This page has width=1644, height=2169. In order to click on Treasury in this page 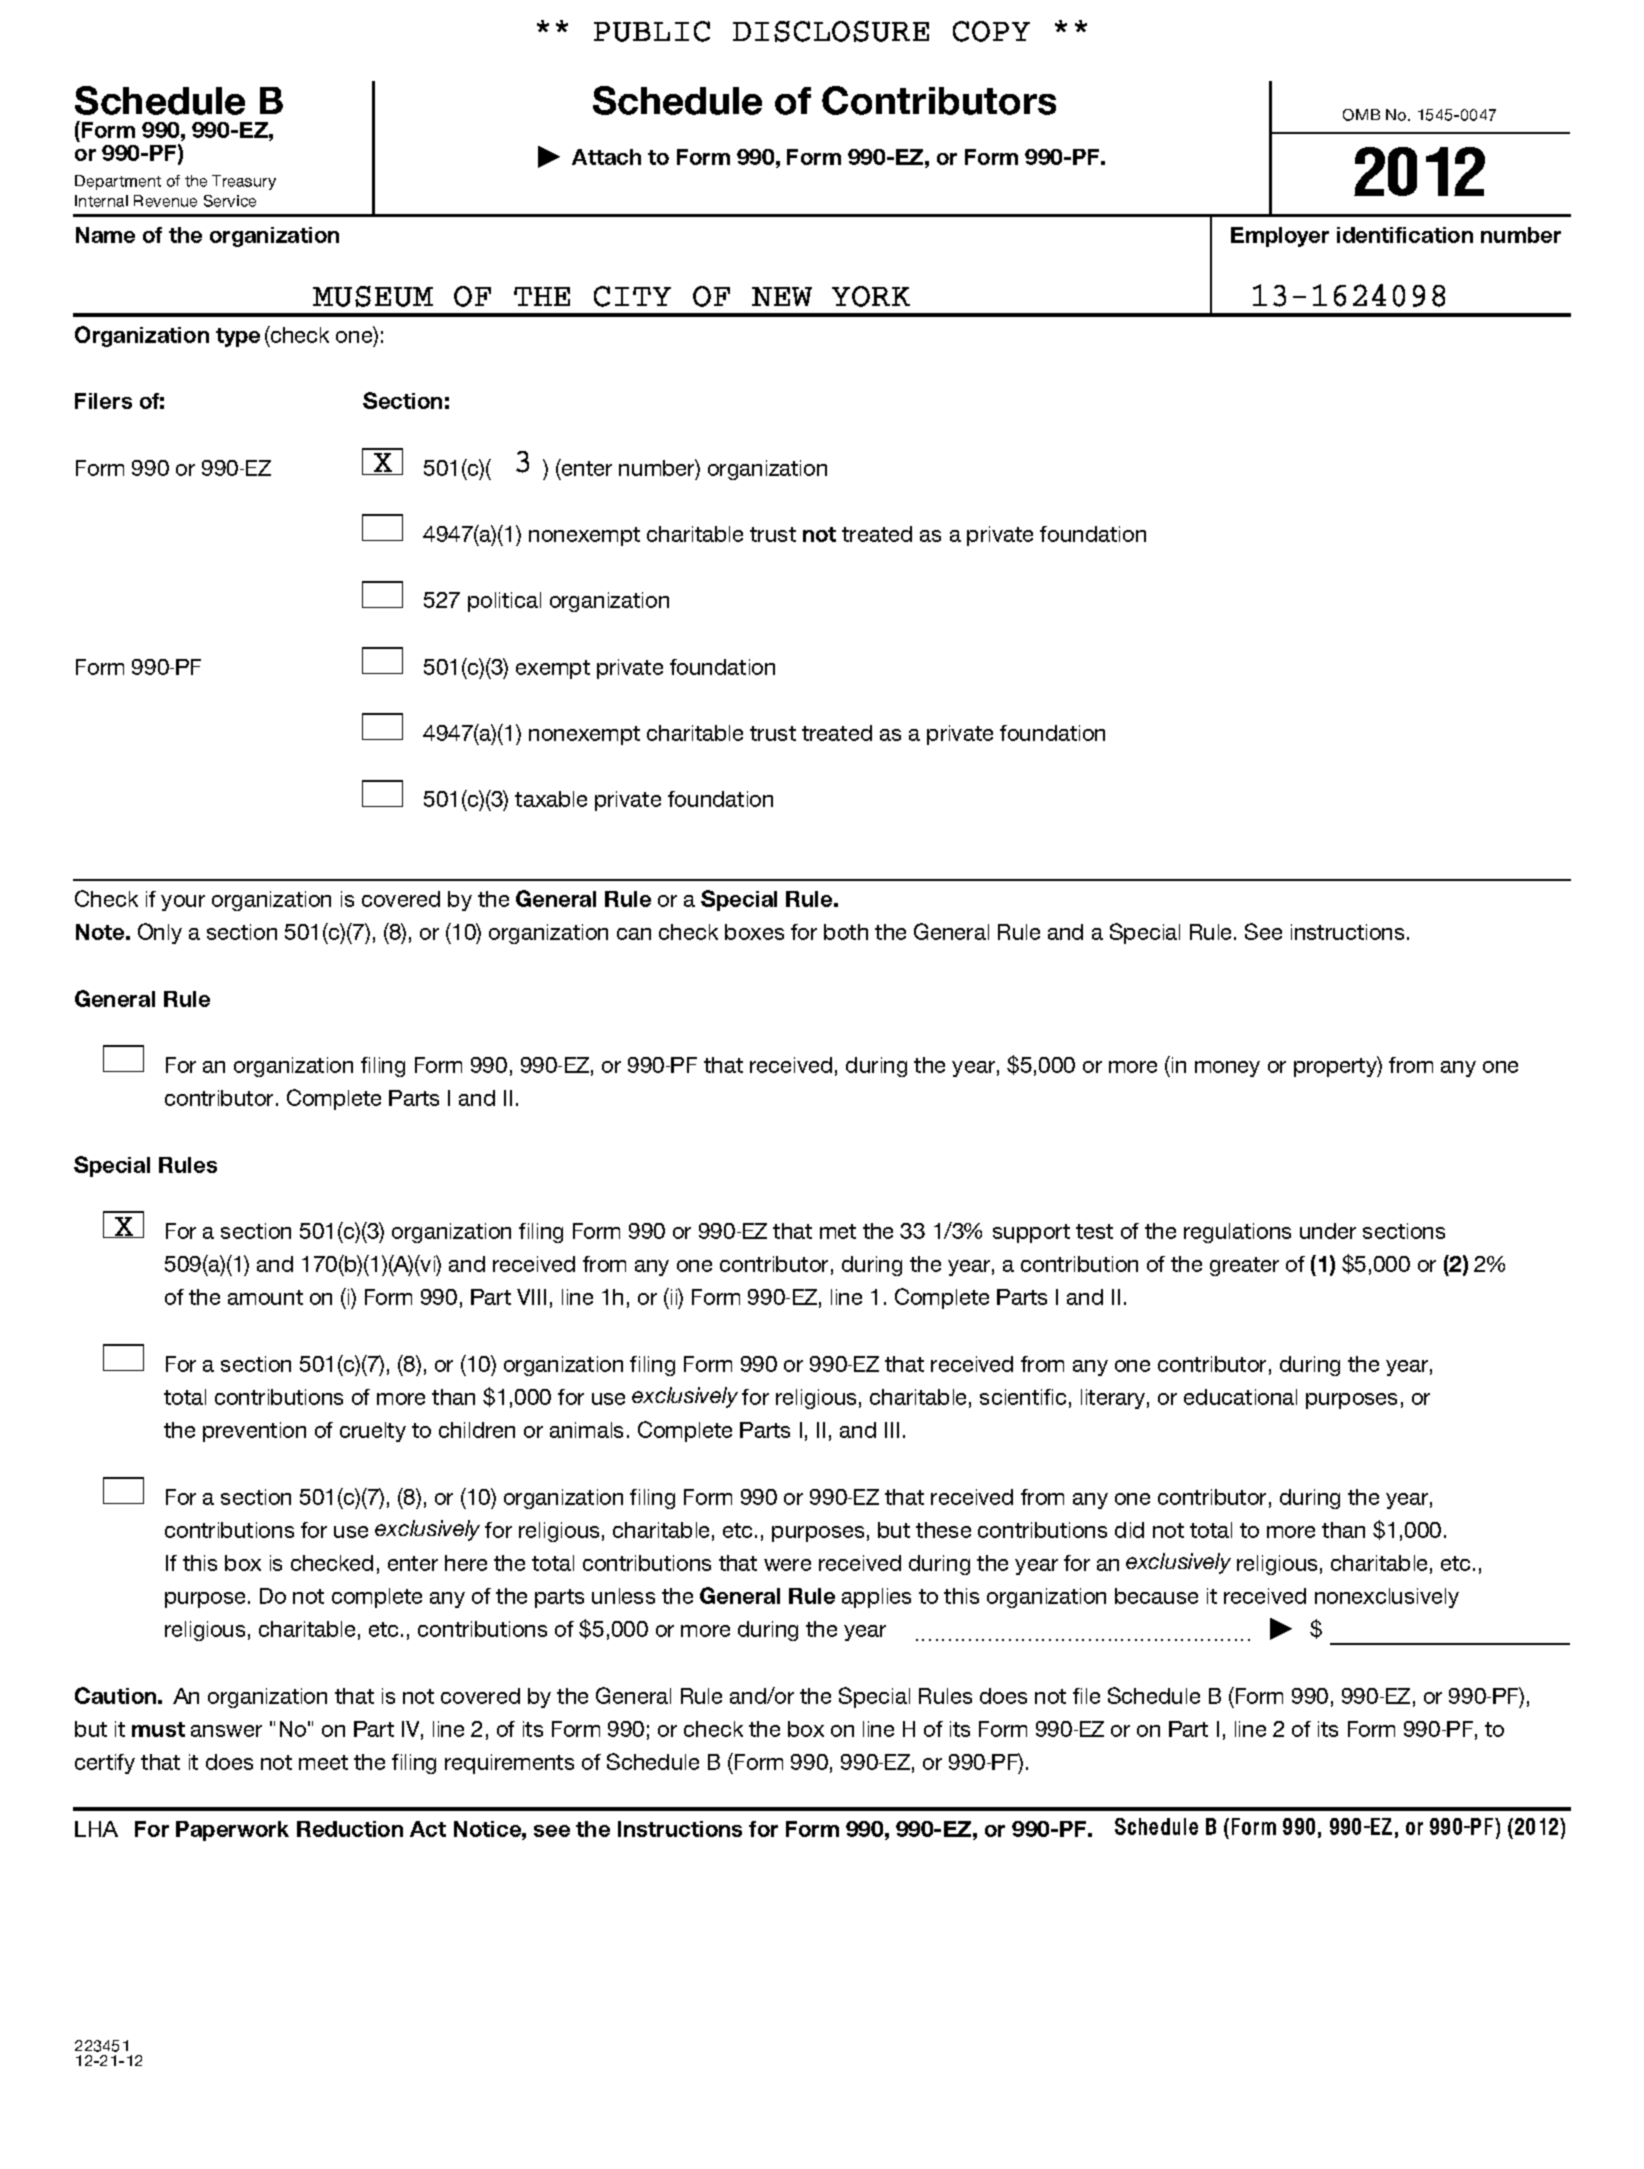, I will do `click(244, 182)`.
